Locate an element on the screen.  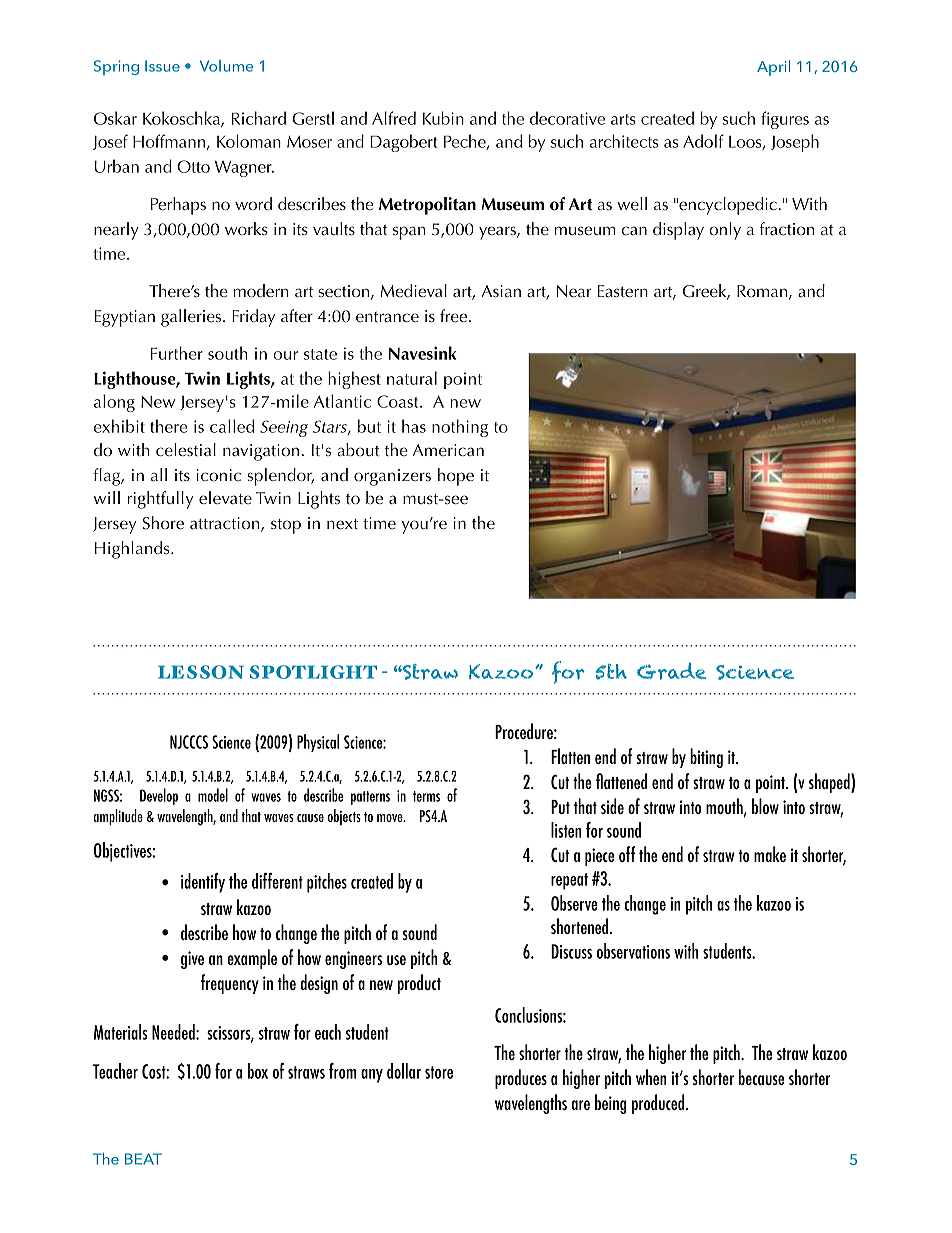
BEAT is located at coordinates (143, 1159).
